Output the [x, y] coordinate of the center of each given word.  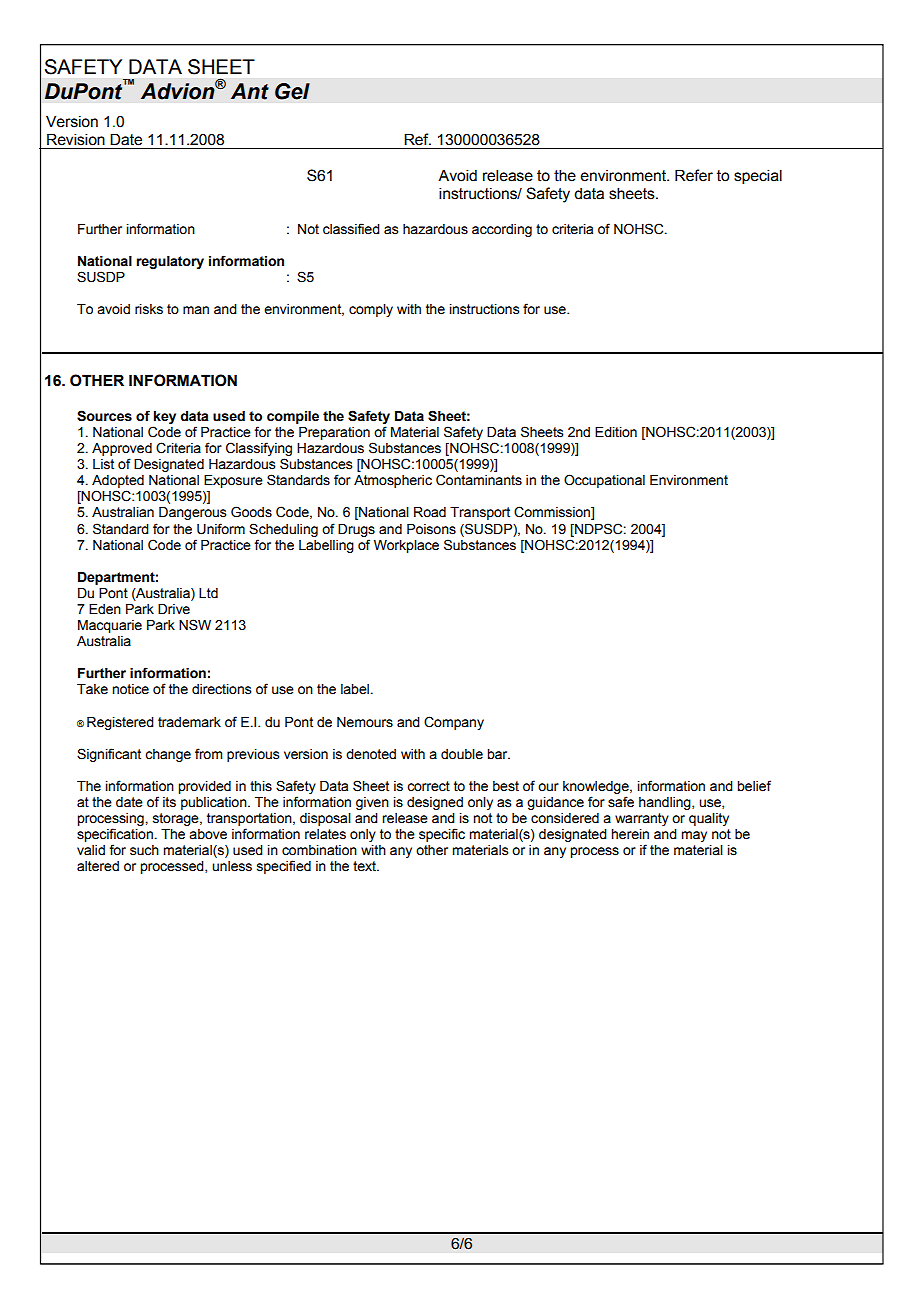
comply [371, 310]
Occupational [604, 481]
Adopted [118, 483]
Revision [76, 139]
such [144, 850]
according [502, 230]
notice [130, 689]
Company [454, 723]
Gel [292, 91]
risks [149, 309]
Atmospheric [393, 481]
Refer [694, 175]
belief [754, 786]
